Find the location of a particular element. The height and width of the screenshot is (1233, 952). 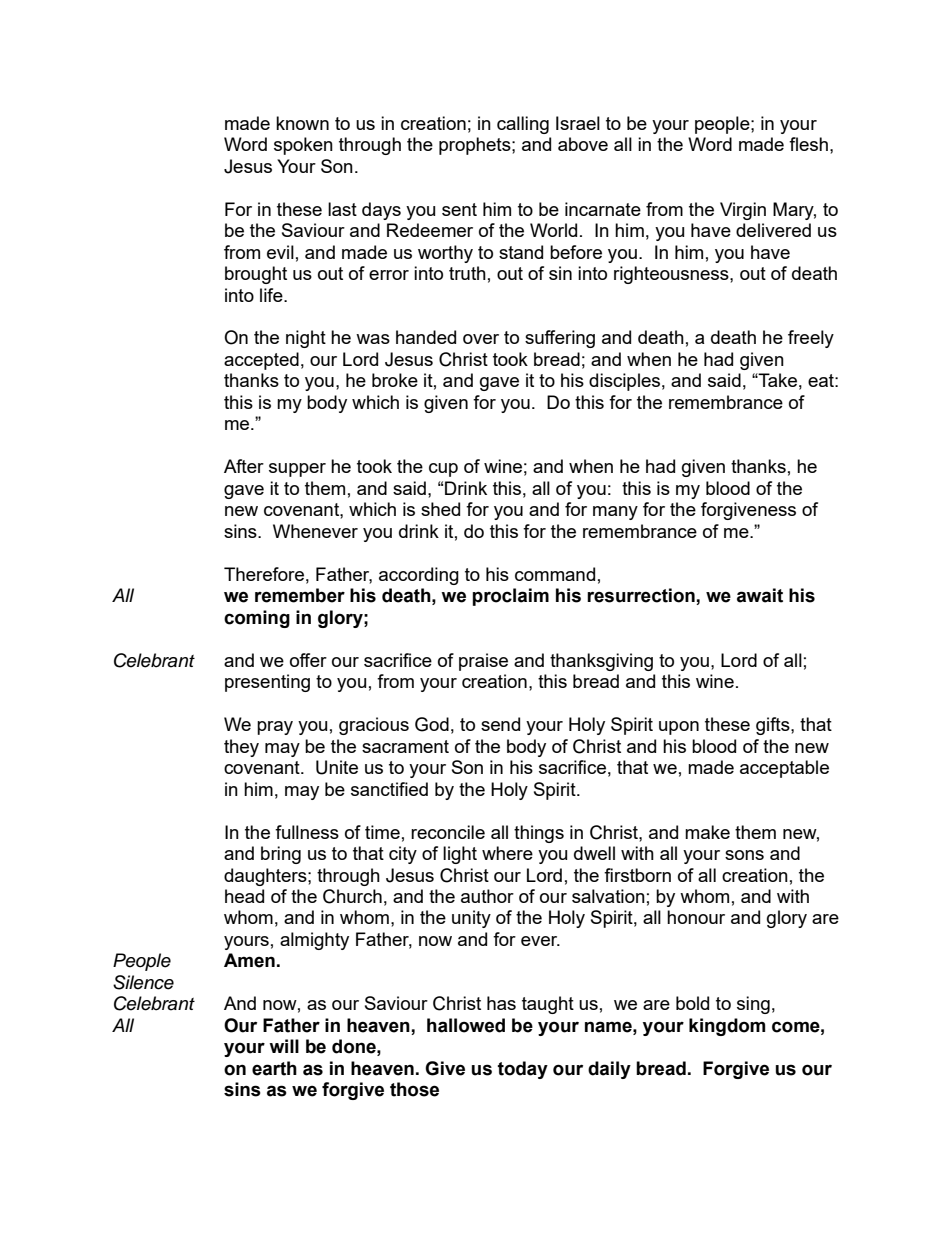

await is located at coordinates (760, 595).
